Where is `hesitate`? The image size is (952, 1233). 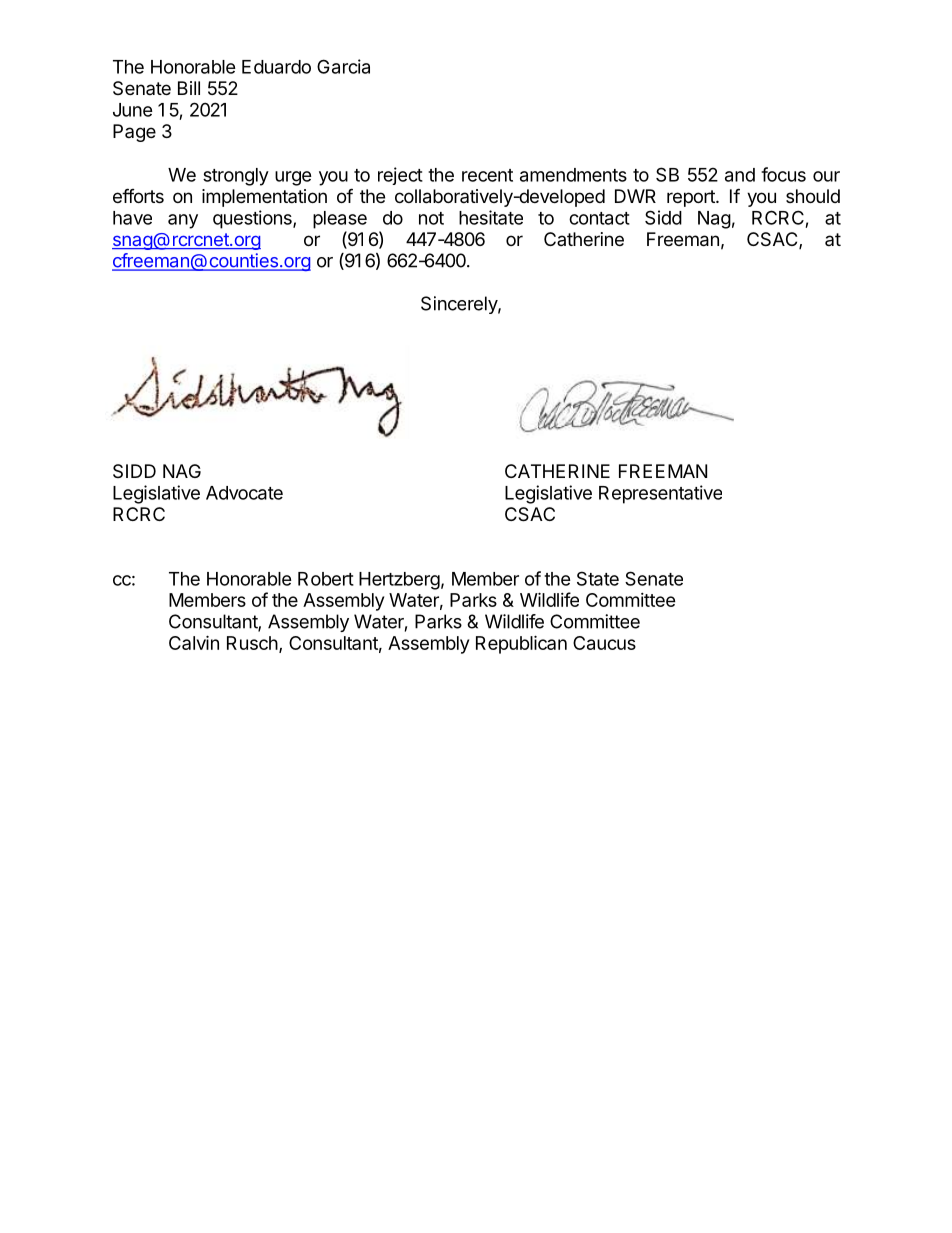
hesitate is located at coordinates (491, 217).
